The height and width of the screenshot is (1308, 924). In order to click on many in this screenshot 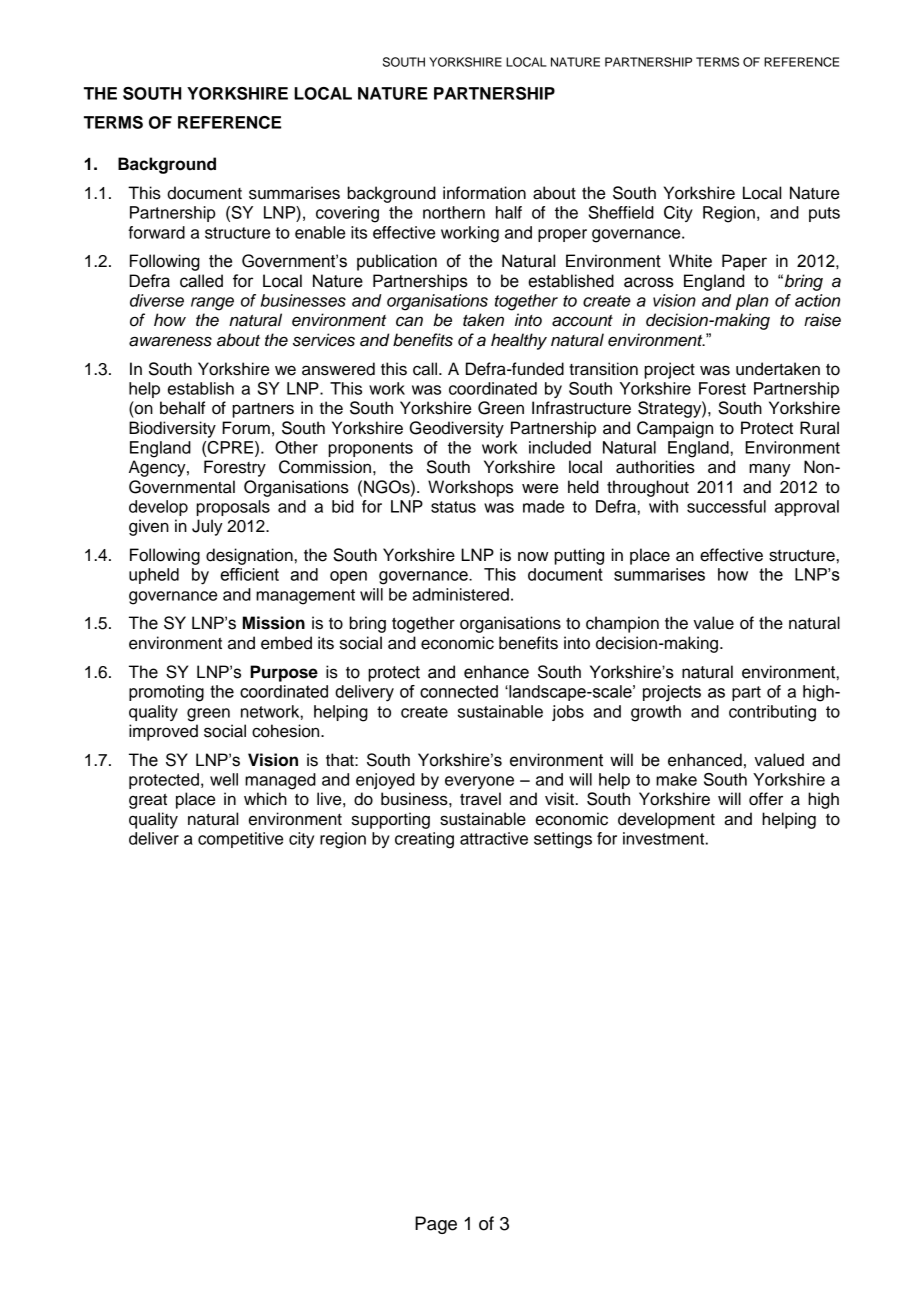, I will do `click(770, 470)`.
